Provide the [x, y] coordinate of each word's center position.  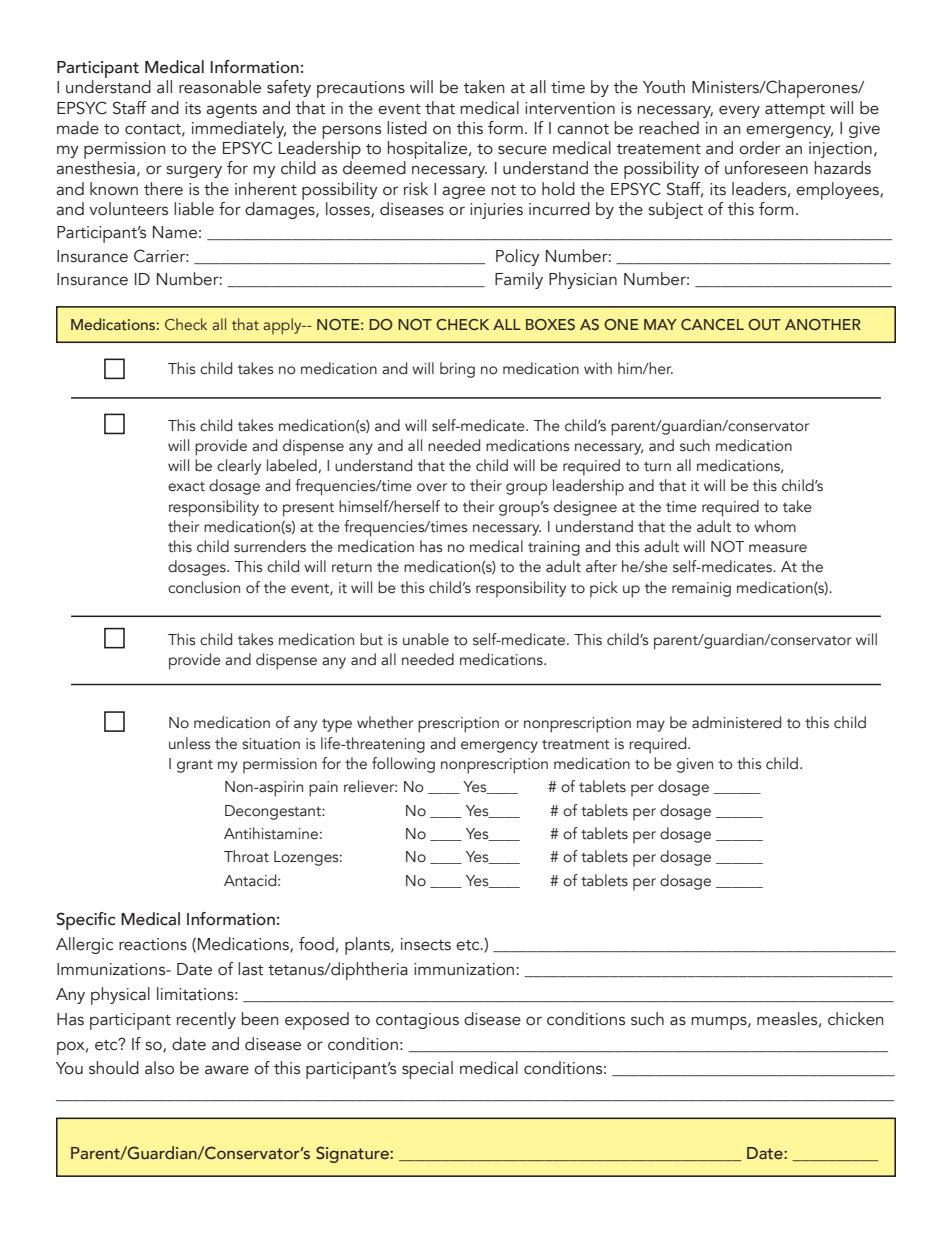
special [427, 1070]
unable [426, 639]
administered [736, 722]
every [739, 111]
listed [407, 128]
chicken [855, 1019]
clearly [239, 467]
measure [778, 548]
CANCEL [712, 324]
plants [368, 946]
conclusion [204, 587]
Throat [246, 856]
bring [457, 370]
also [159, 1068]
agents [231, 111]
